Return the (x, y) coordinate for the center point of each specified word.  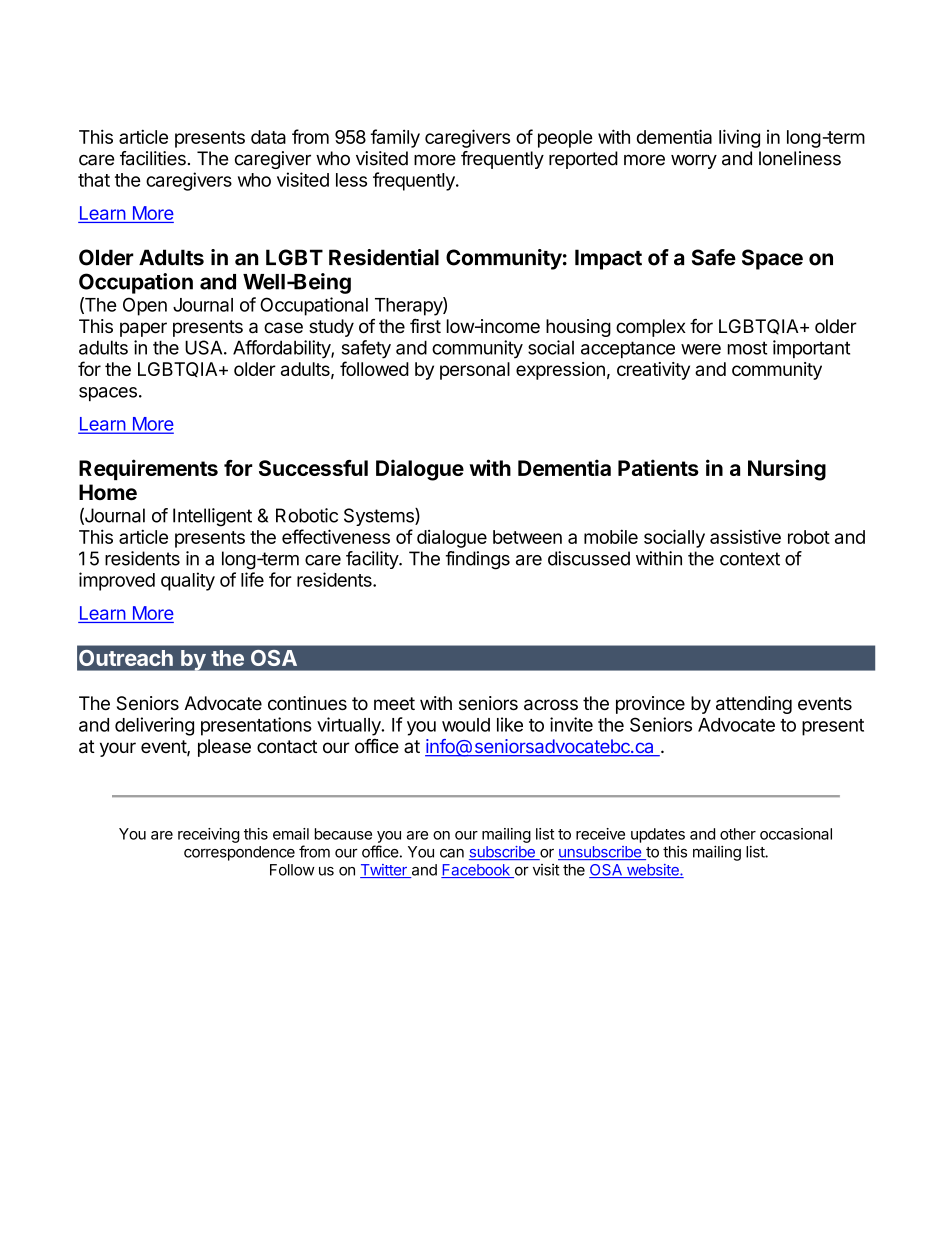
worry (694, 161)
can (452, 853)
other (738, 834)
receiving (208, 835)
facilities (153, 158)
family (395, 138)
